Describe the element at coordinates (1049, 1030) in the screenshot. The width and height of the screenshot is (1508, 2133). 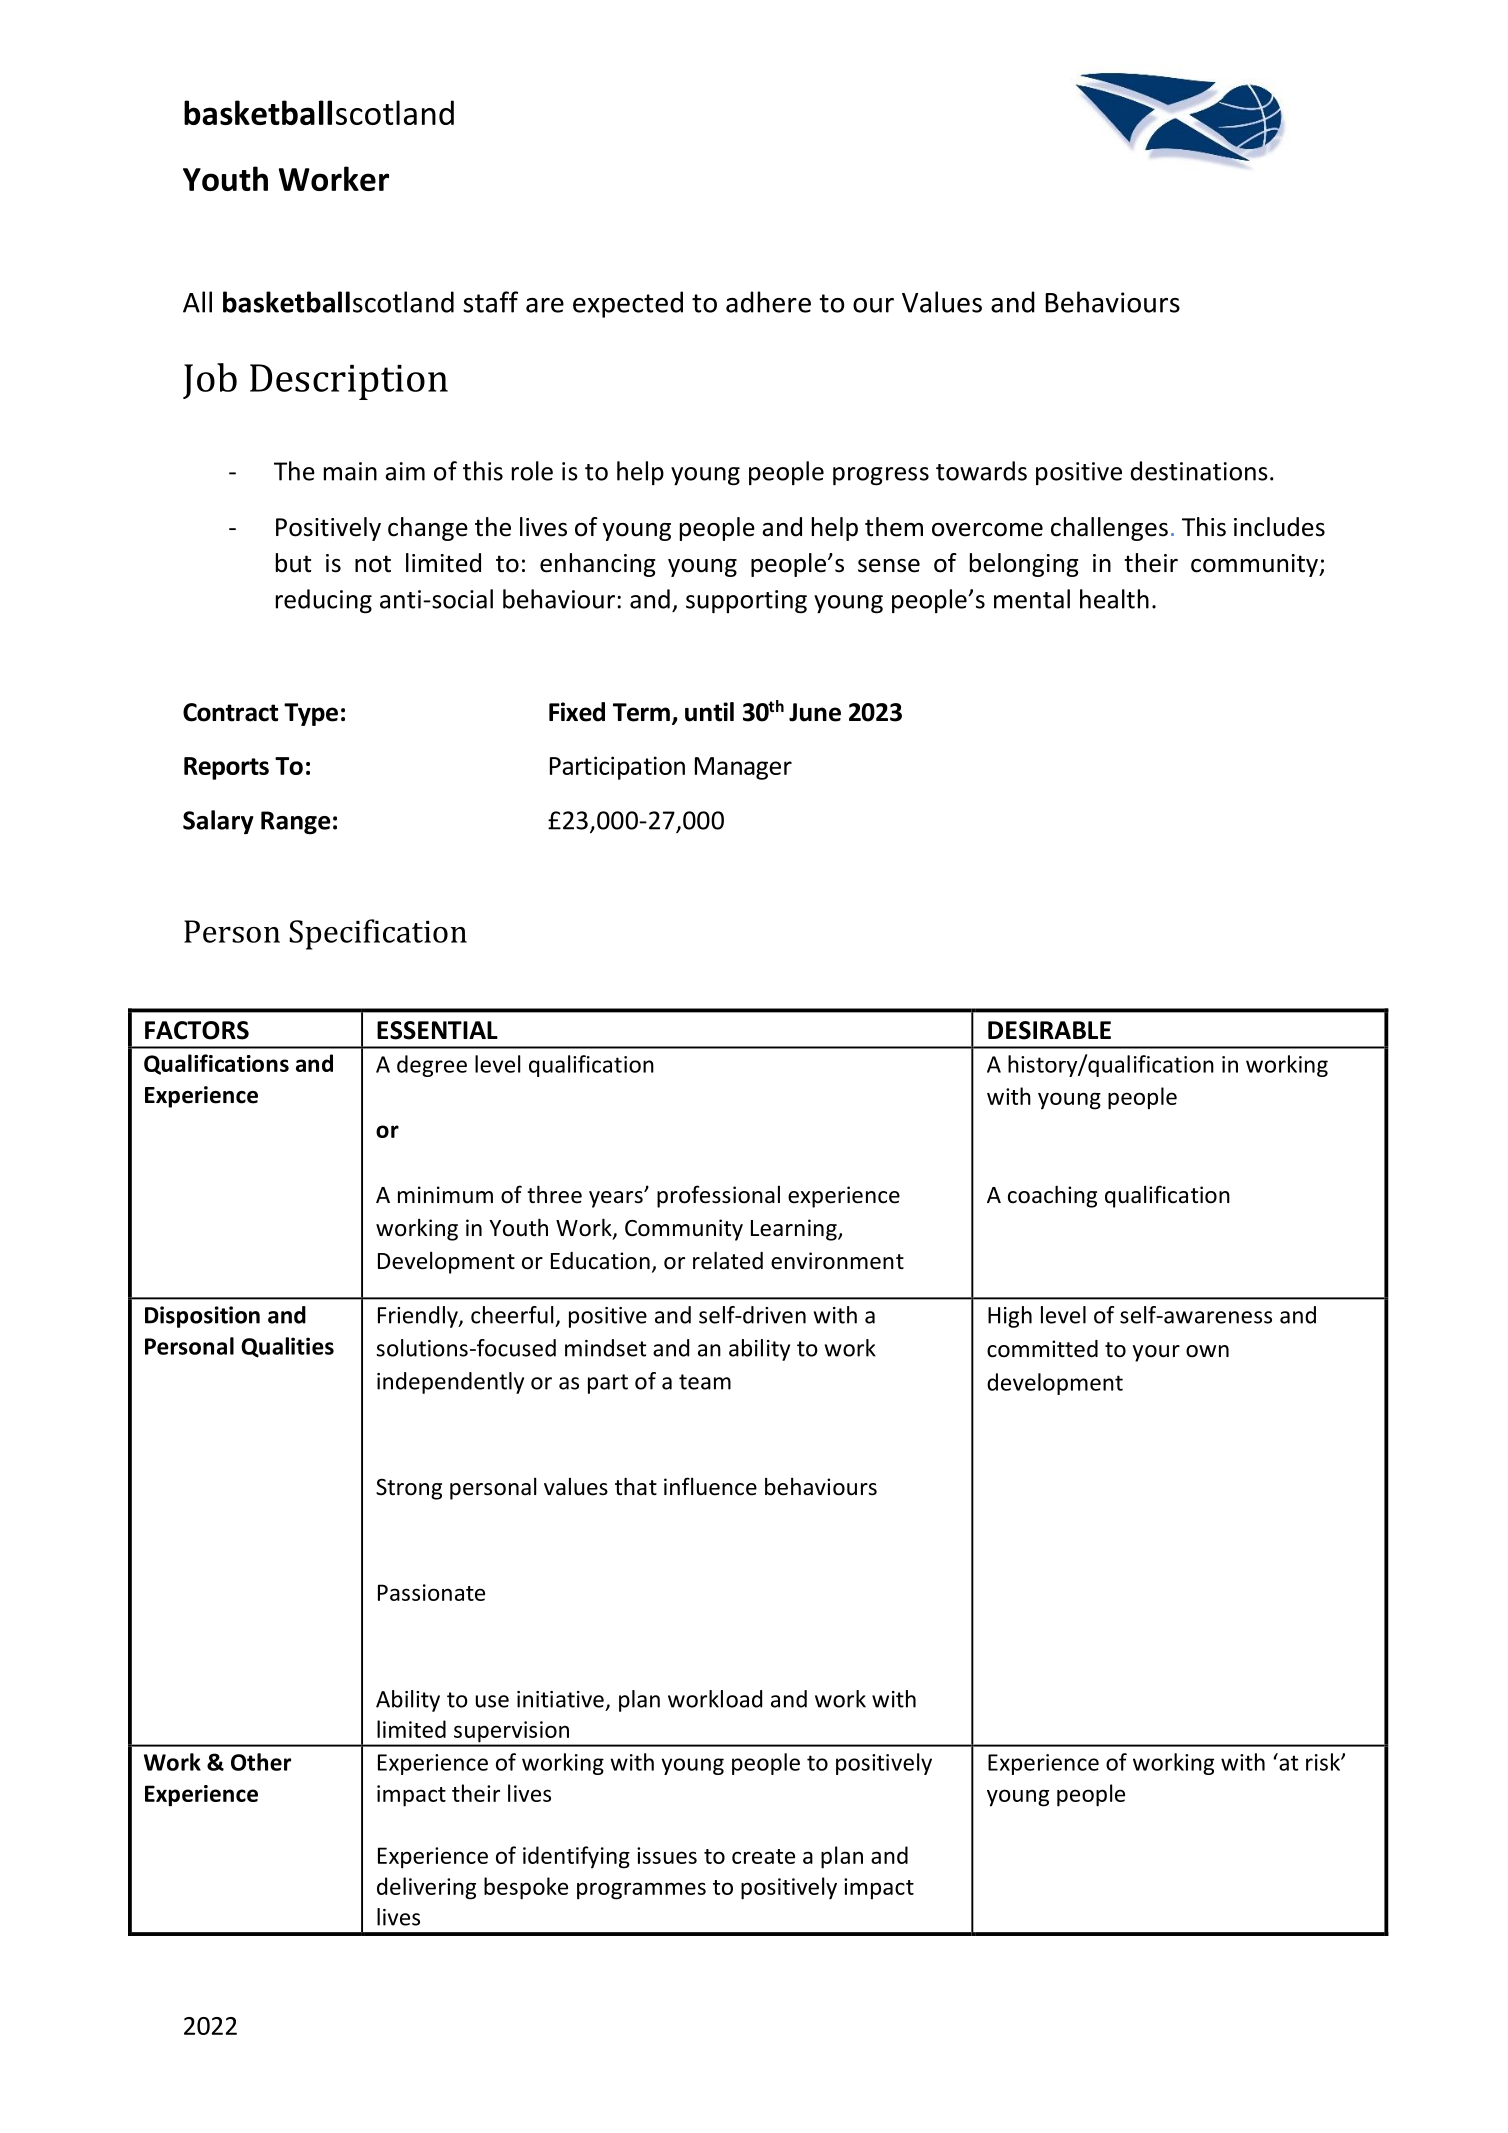
I see `DESIRABLE` at that location.
